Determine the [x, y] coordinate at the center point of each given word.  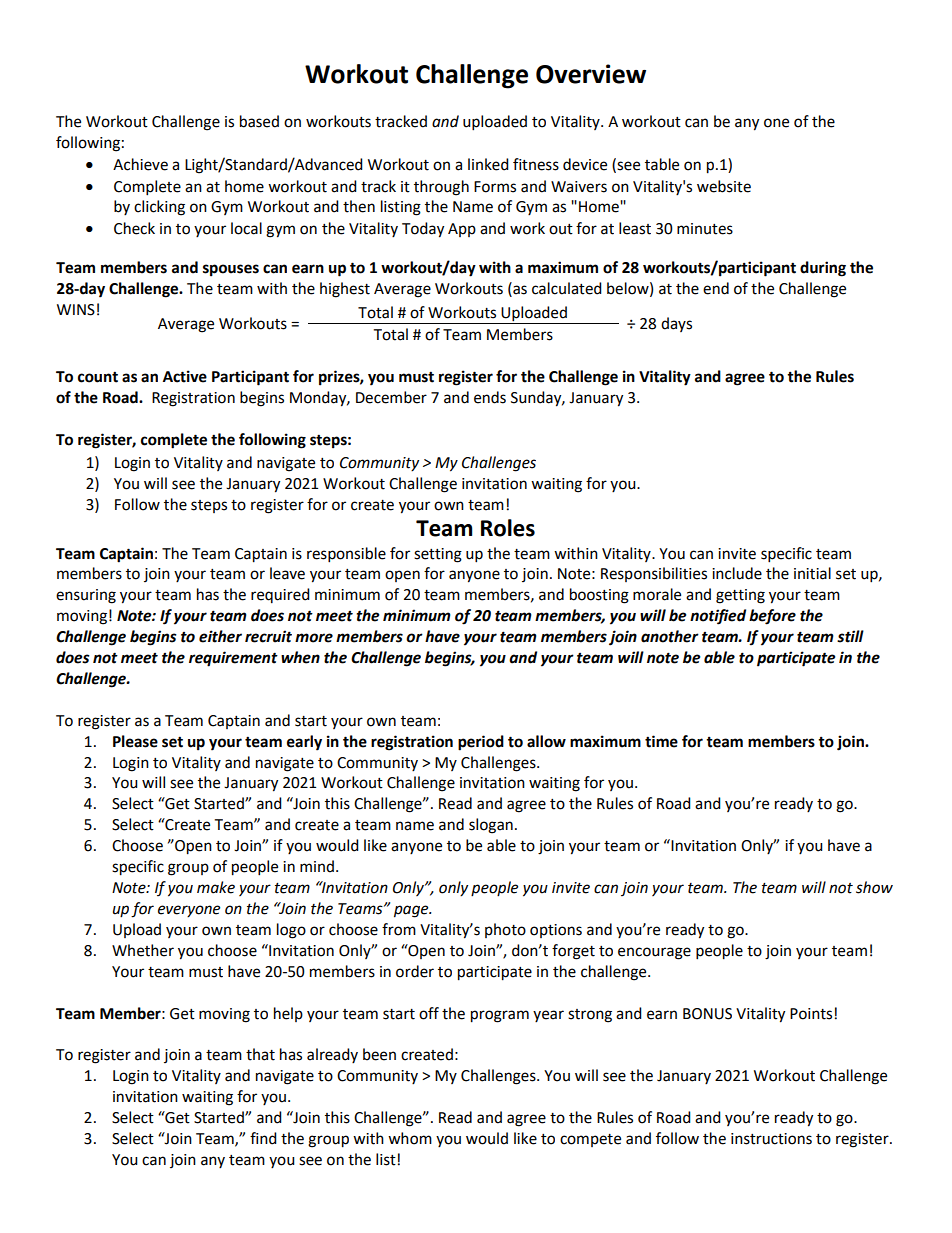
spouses [231, 270]
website [724, 186]
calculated [567, 288]
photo [505, 930]
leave [287, 573]
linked [488, 164]
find [263, 1138]
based [259, 121]
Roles [508, 528]
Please [135, 741]
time [661, 741]
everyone [189, 911]
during [823, 269]
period [481, 743]
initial [812, 573]
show [874, 887]
